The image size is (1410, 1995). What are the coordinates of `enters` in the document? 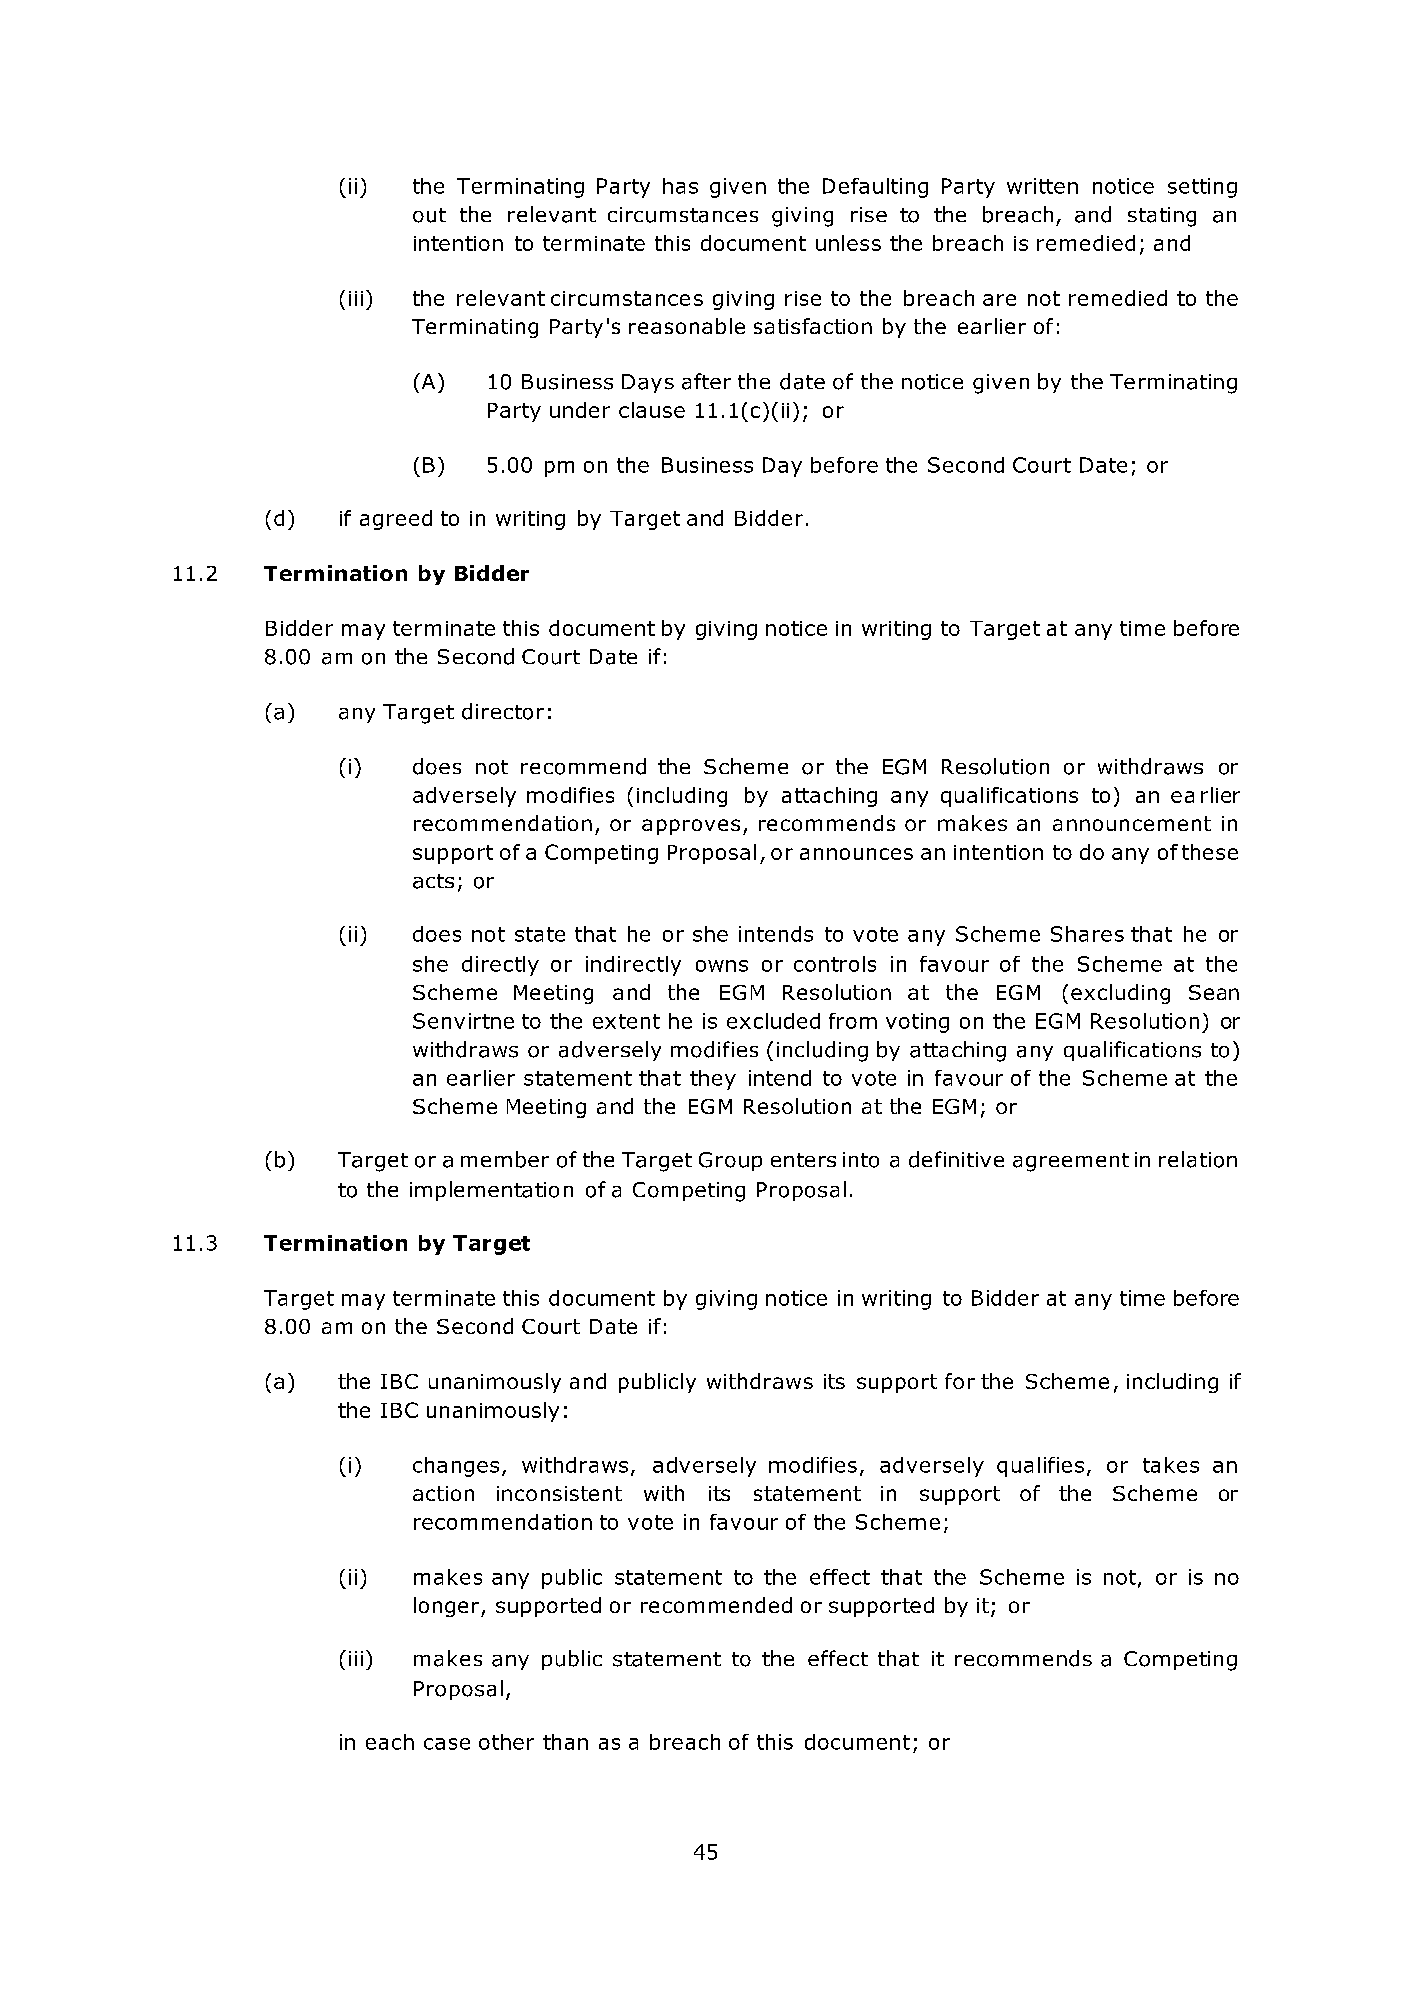 It's located at (803, 1160).
